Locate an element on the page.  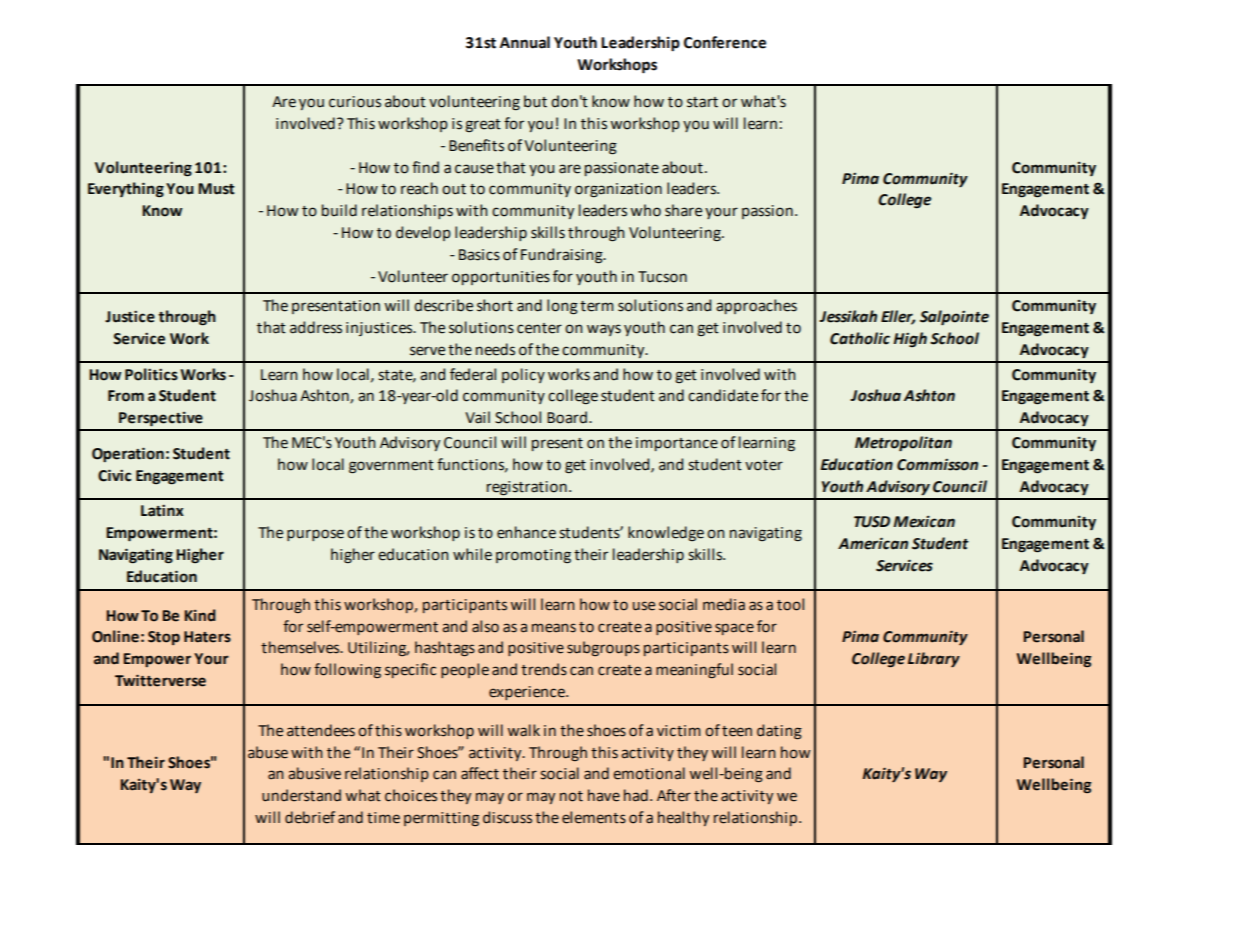
Conference is located at coordinates (725, 42).
